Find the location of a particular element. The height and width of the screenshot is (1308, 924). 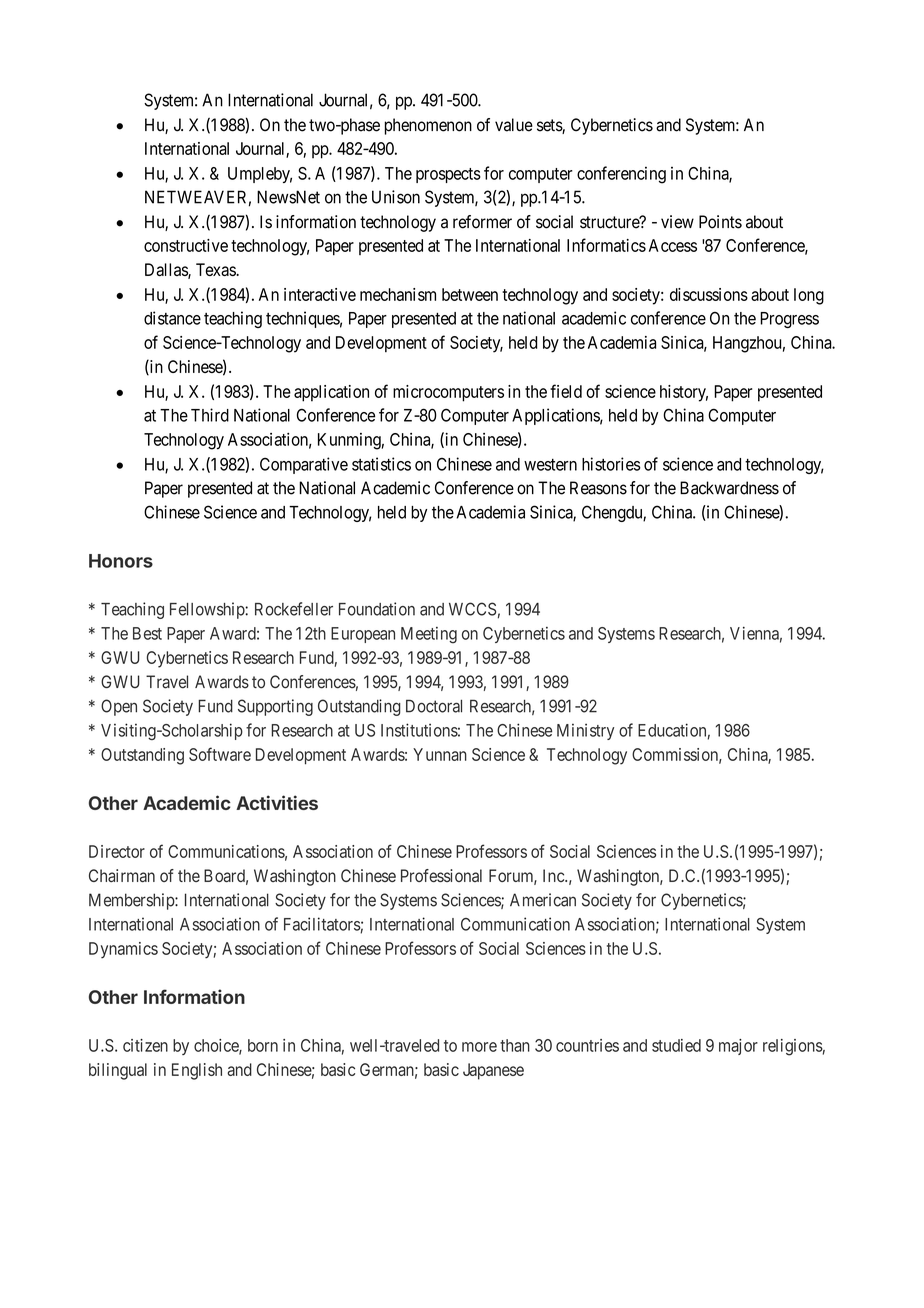

choice is located at coordinates (217, 1046).
